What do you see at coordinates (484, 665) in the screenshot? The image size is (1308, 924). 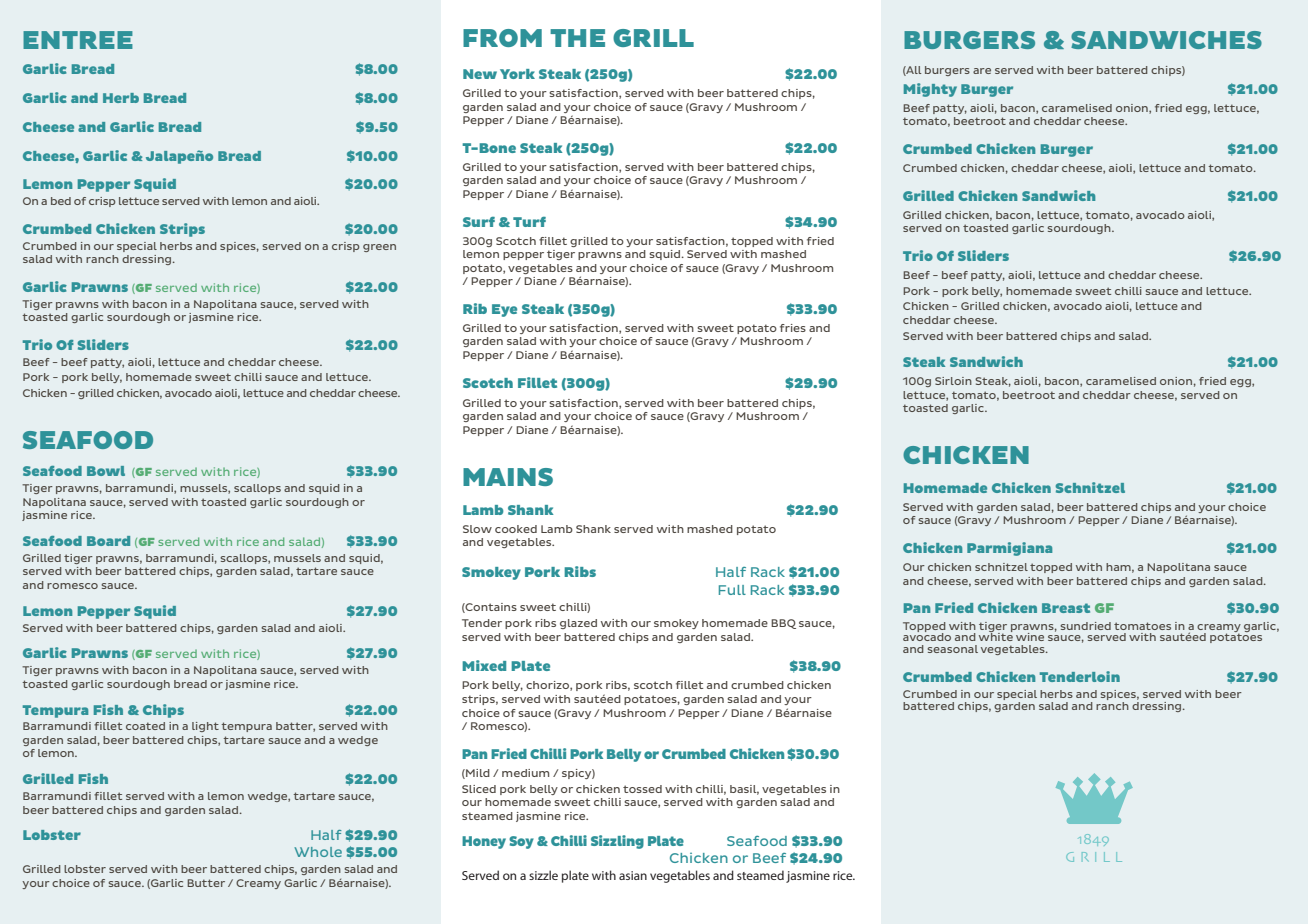 I see `Mixed` at bounding box center [484, 665].
